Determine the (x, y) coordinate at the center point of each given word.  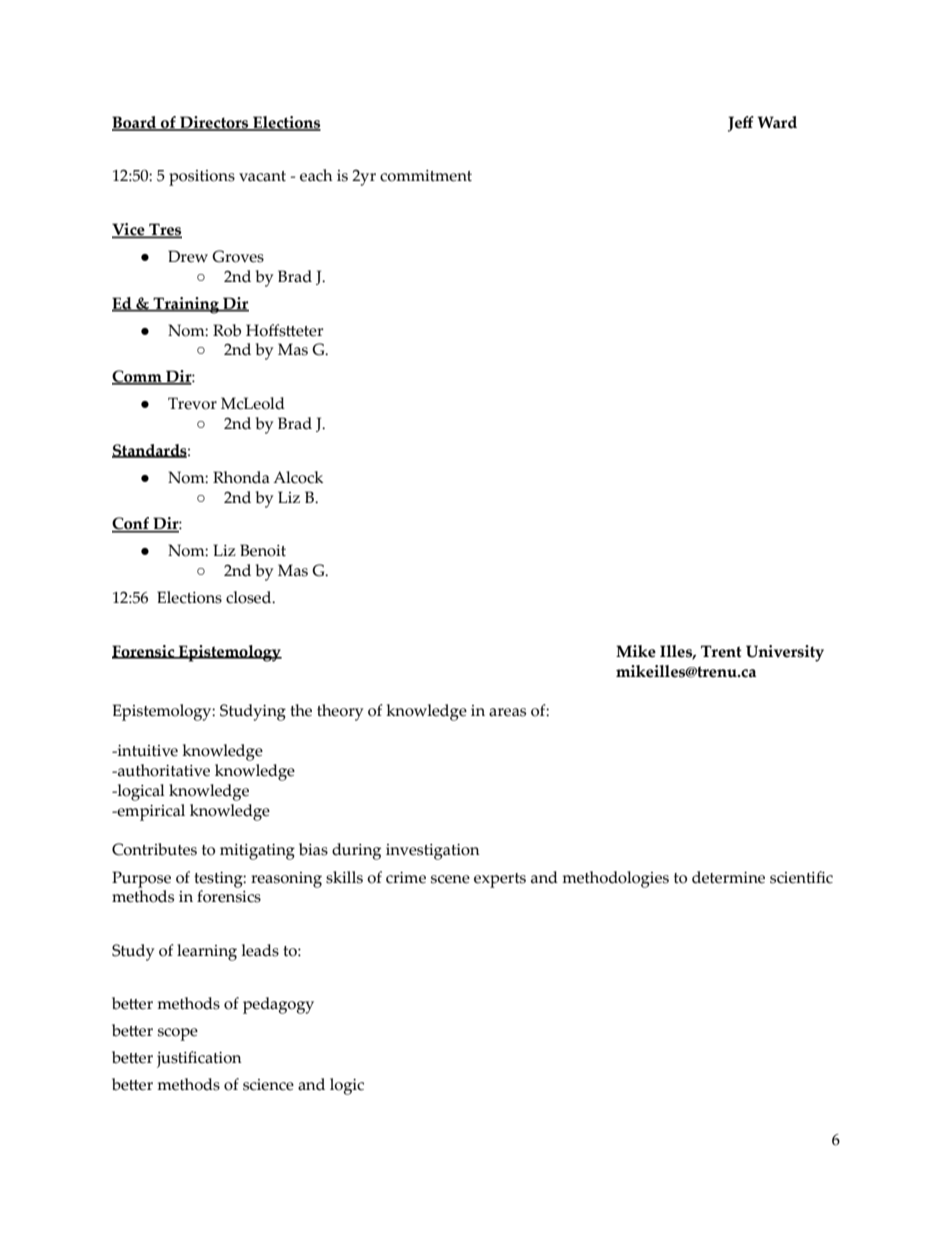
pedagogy (278, 1005)
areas (507, 712)
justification (199, 1059)
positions (202, 178)
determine (728, 877)
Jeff (741, 124)
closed (250, 597)
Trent (721, 651)
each (316, 175)
